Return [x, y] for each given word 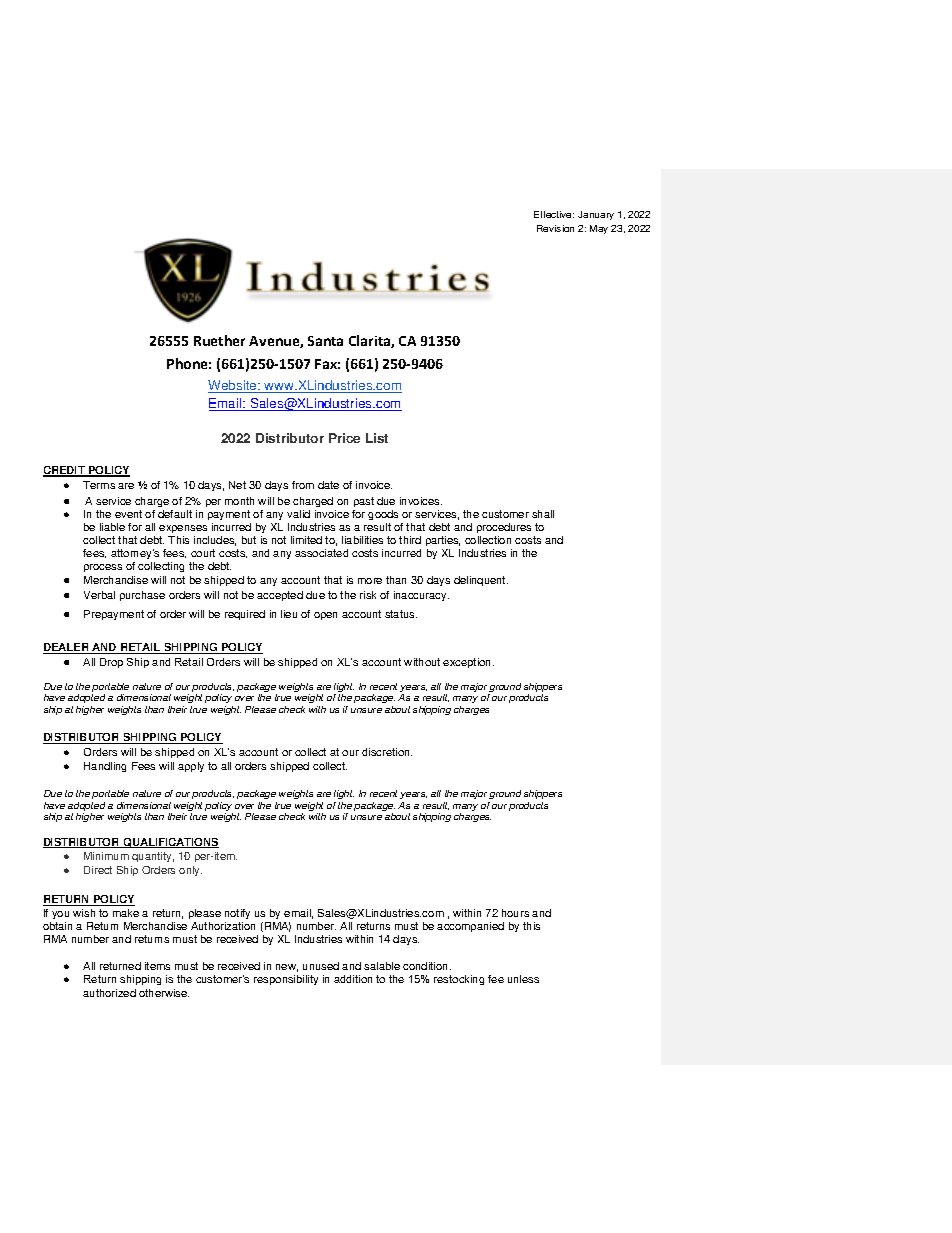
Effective [554, 214]
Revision [555, 228]
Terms [99, 485]
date [328, 485]
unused [321, 966]
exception [468, 663]
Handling [105, 767]
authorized [109, 993]
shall [543, 514]
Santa [325, 341]
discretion [387, 752]
